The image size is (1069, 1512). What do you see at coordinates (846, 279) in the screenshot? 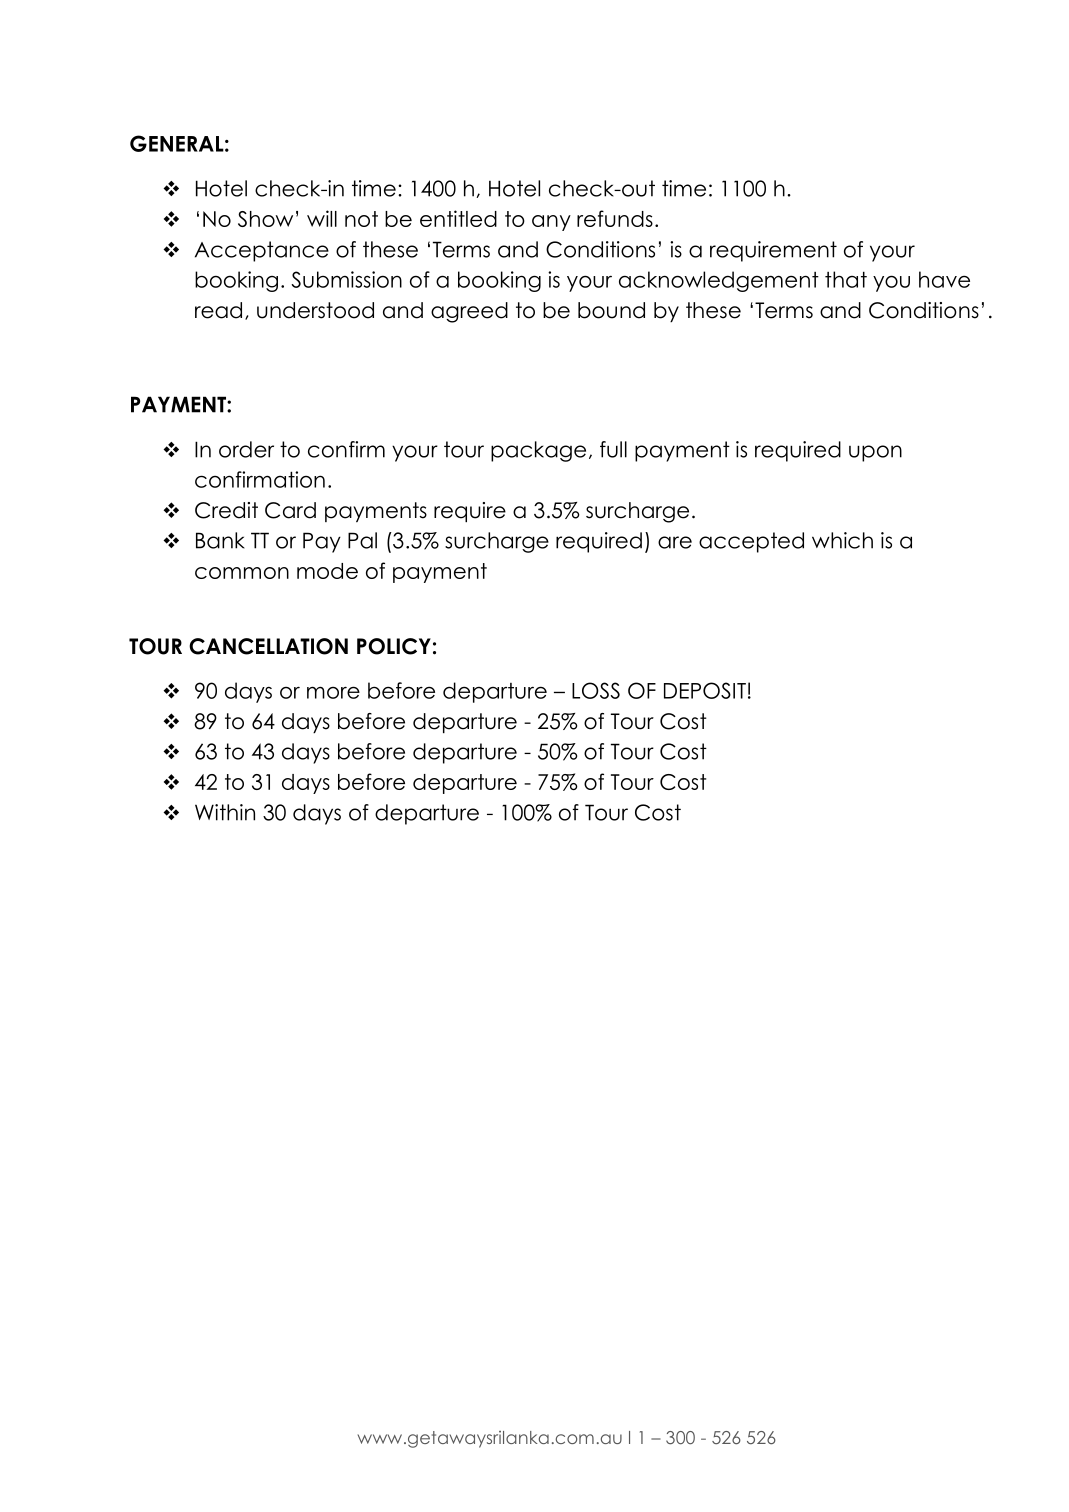
I see `that` at bounding box center [846, 279].
